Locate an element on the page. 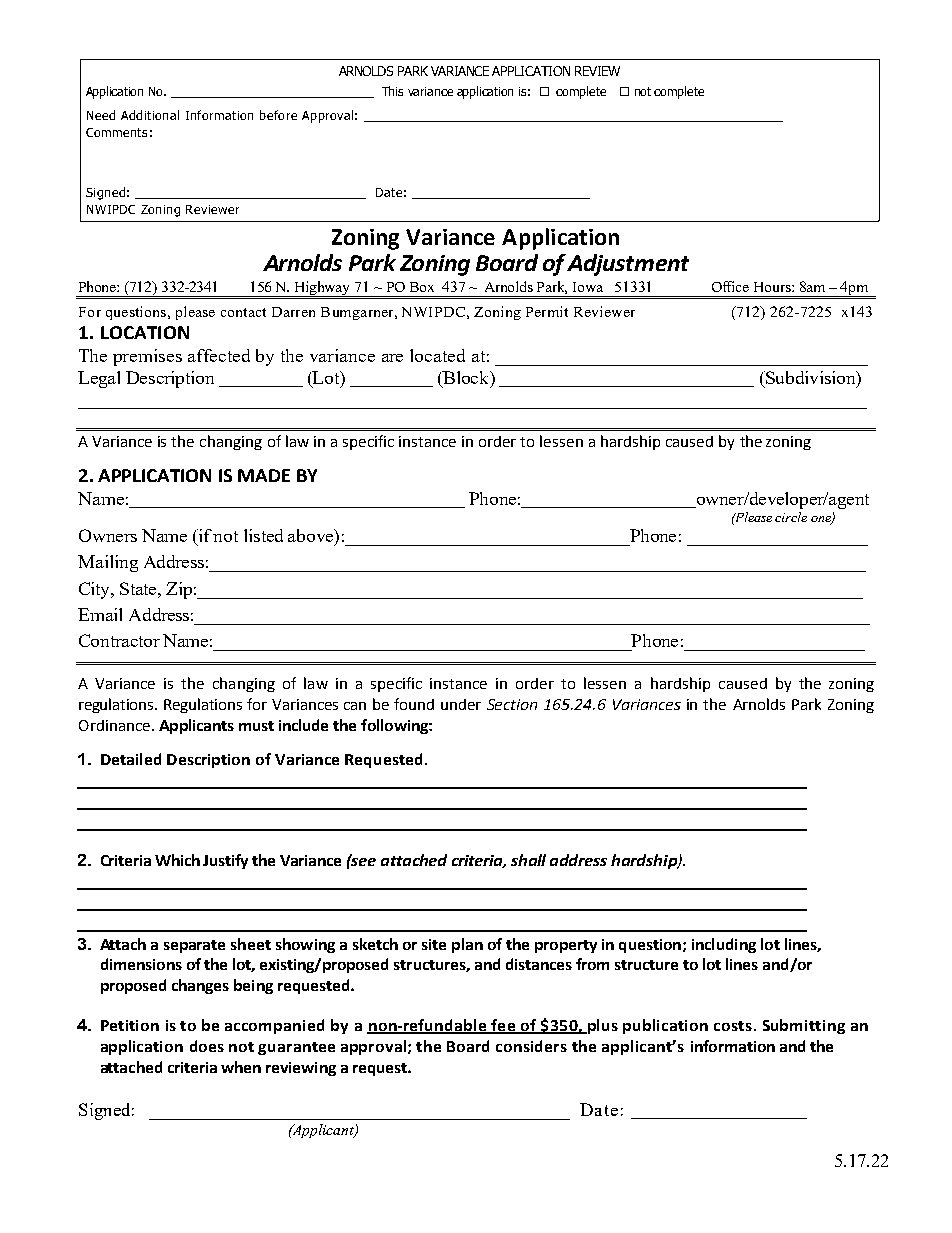 The width and height of the document is (952, 1233). does is located at coordinates (207, 1046).
